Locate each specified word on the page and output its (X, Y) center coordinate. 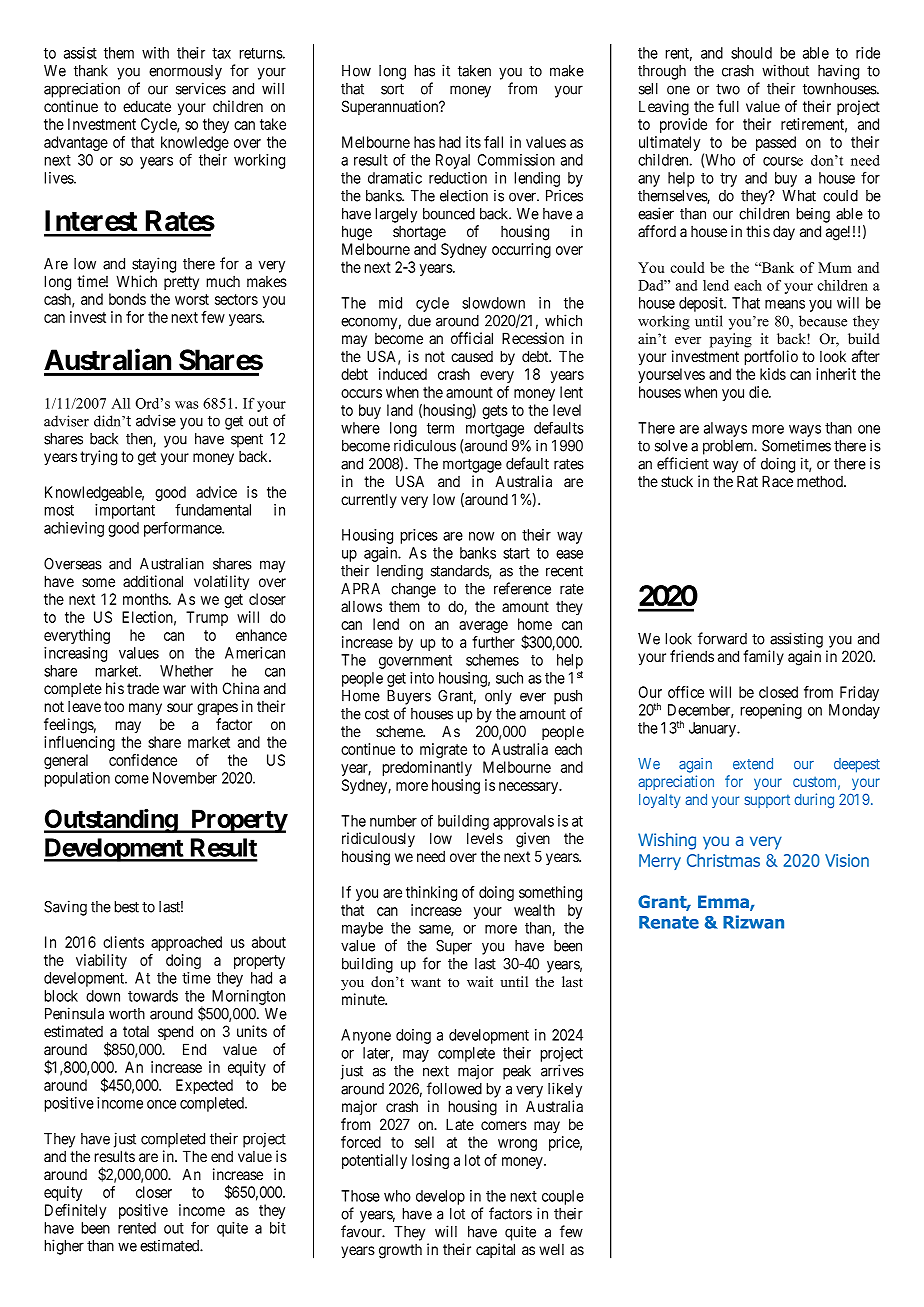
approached (186, 943)
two (728, 89)
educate (147, 106)
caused (472, 356)
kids (773, 374)
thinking (431, 893)
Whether (186, 671)
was (187, 405)
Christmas (723, 860)
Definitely (75, 1211)
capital (495, 1250)
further (493, 642)
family (763, 657)
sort (392, 89)
